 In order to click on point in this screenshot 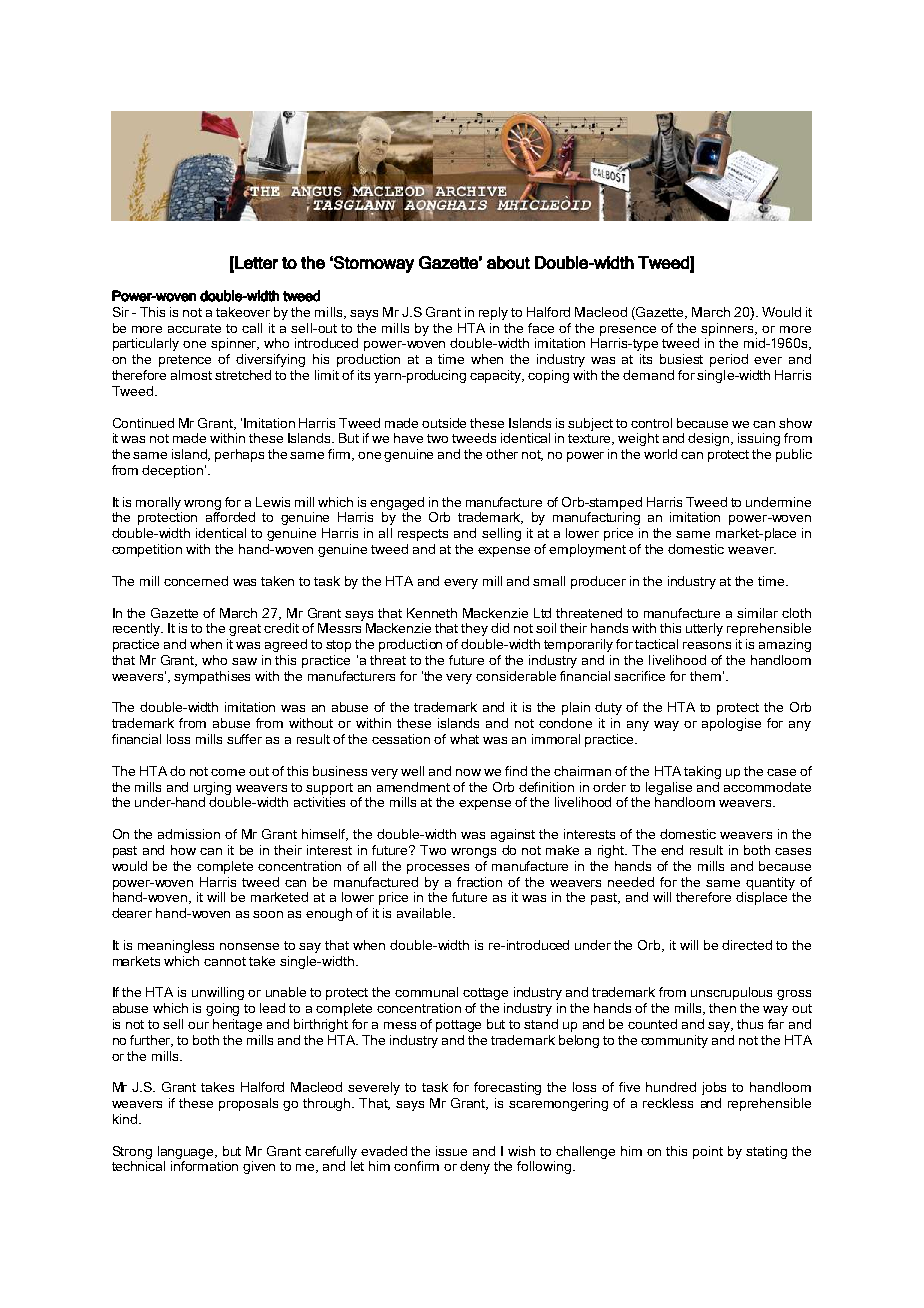, I will do `click(708, 1152)`.
